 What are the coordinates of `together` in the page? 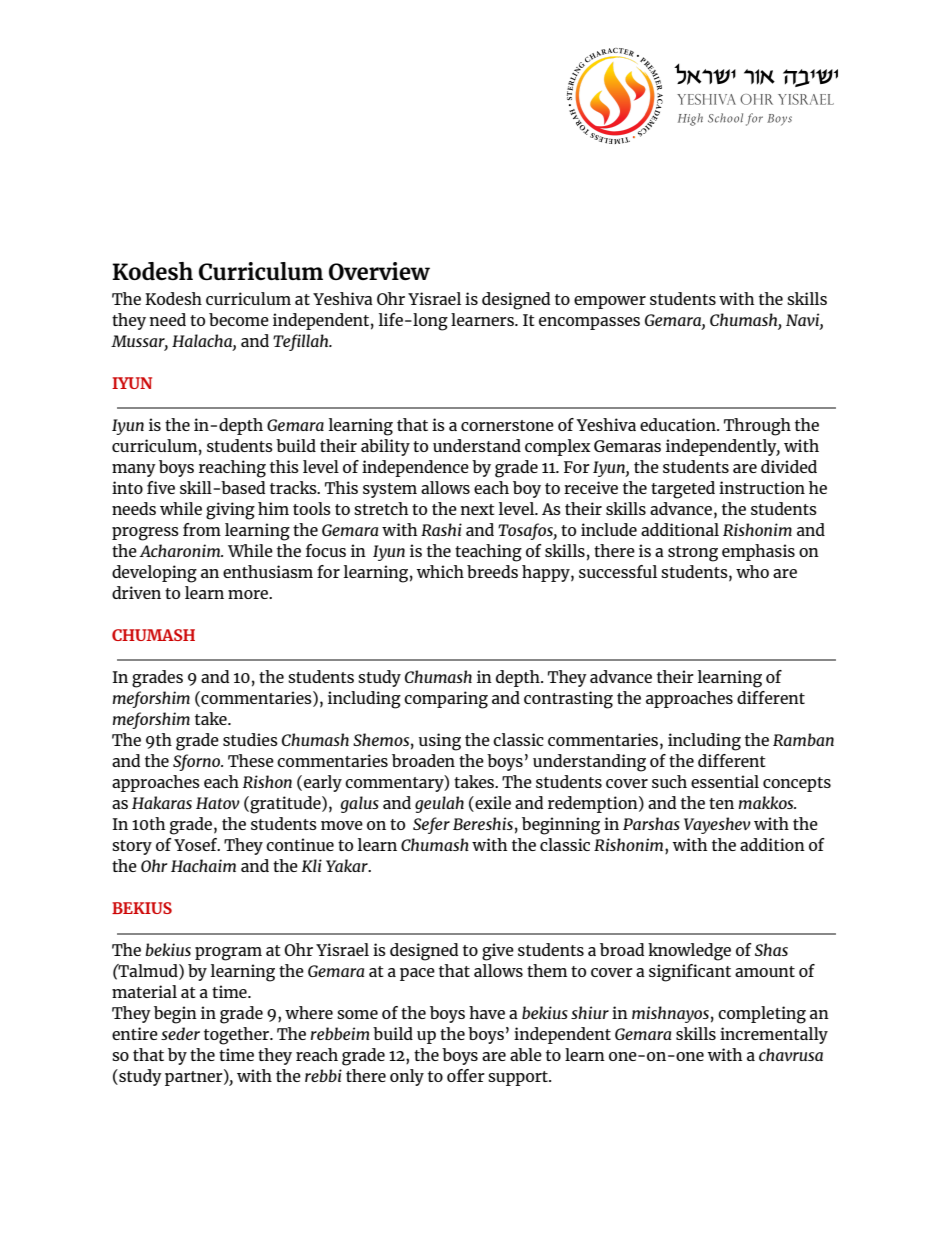 It's located at (237, 1036).
